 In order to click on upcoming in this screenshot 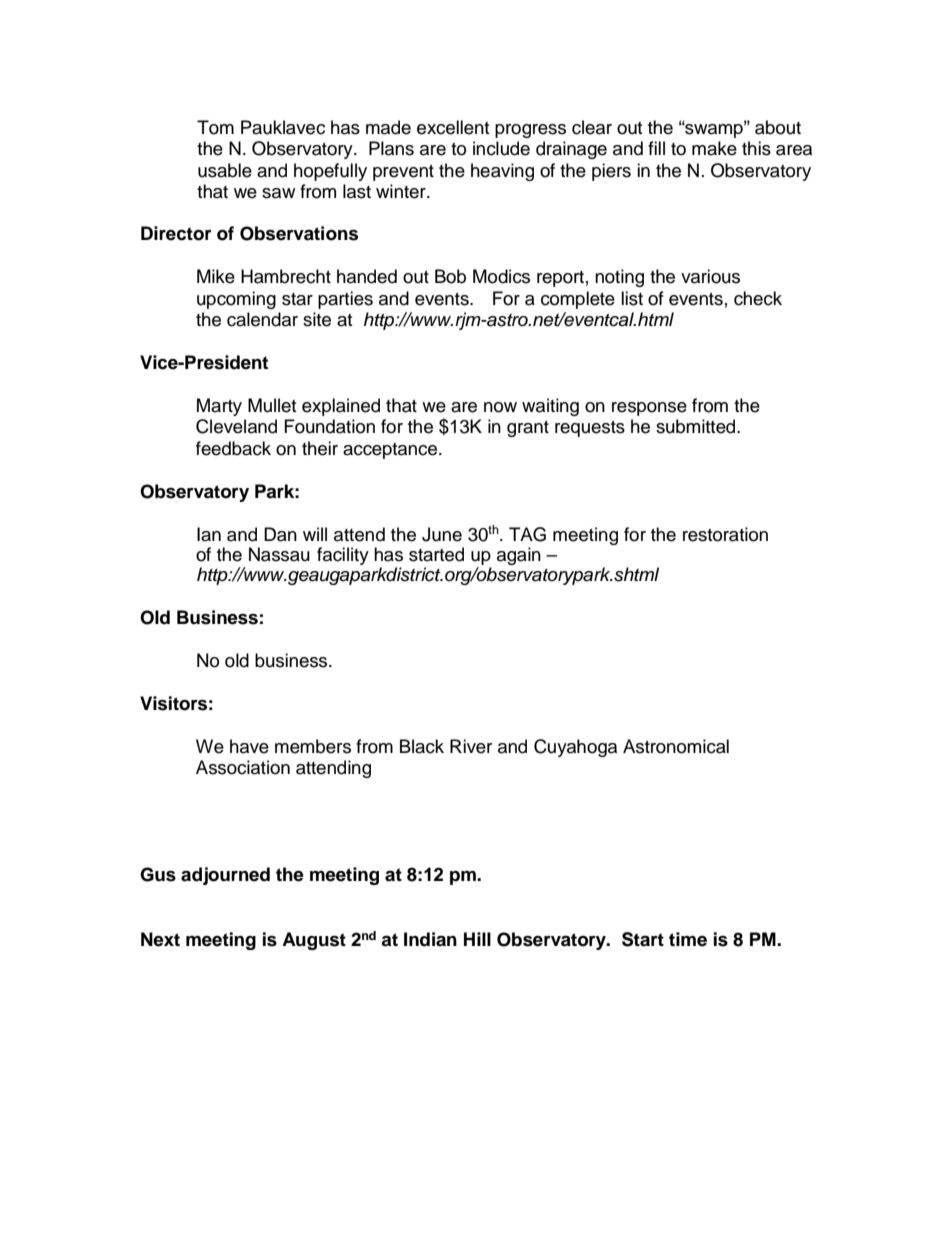, I will do `click(236, 300)`.
